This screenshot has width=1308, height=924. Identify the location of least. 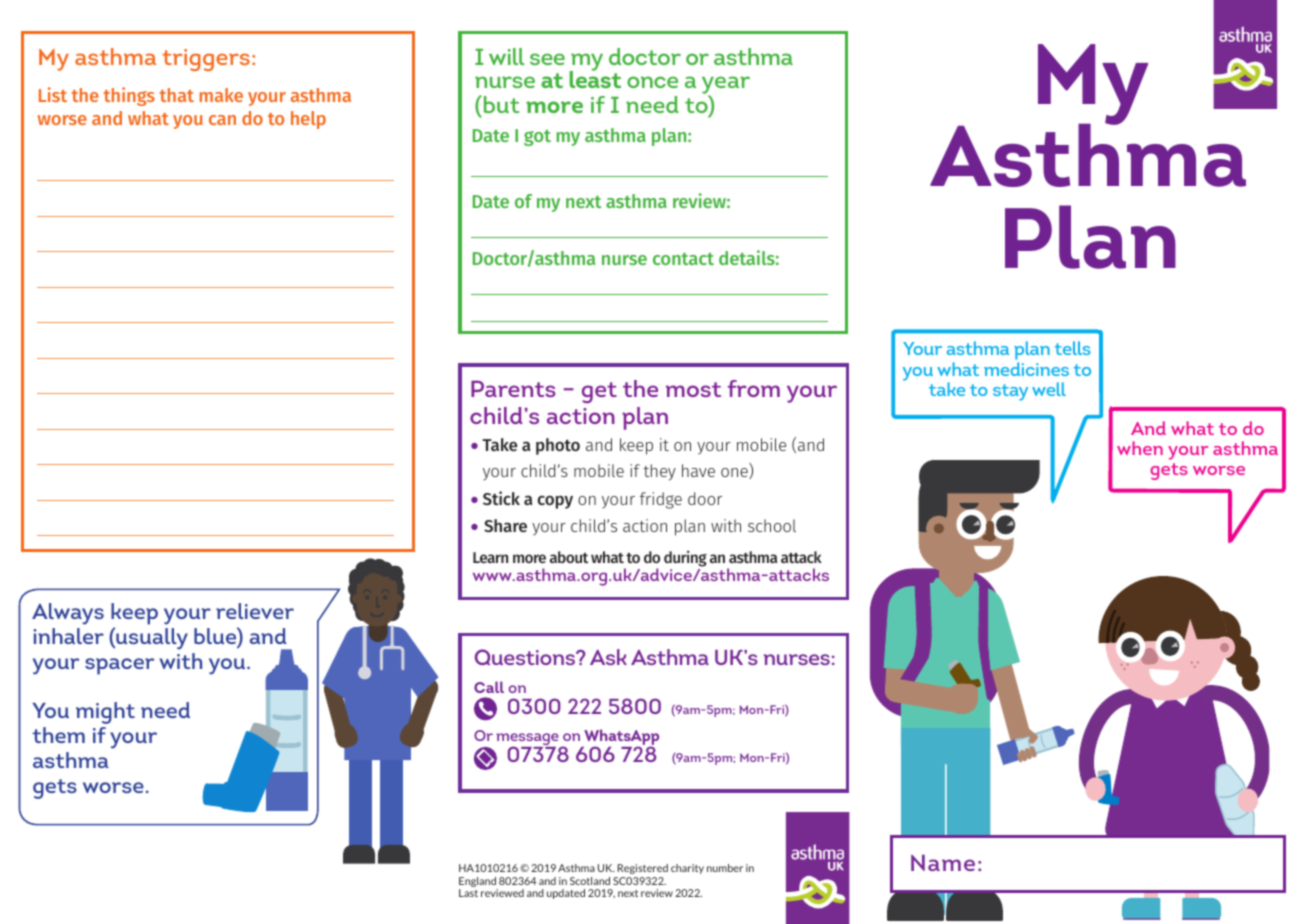
(595, 78).
